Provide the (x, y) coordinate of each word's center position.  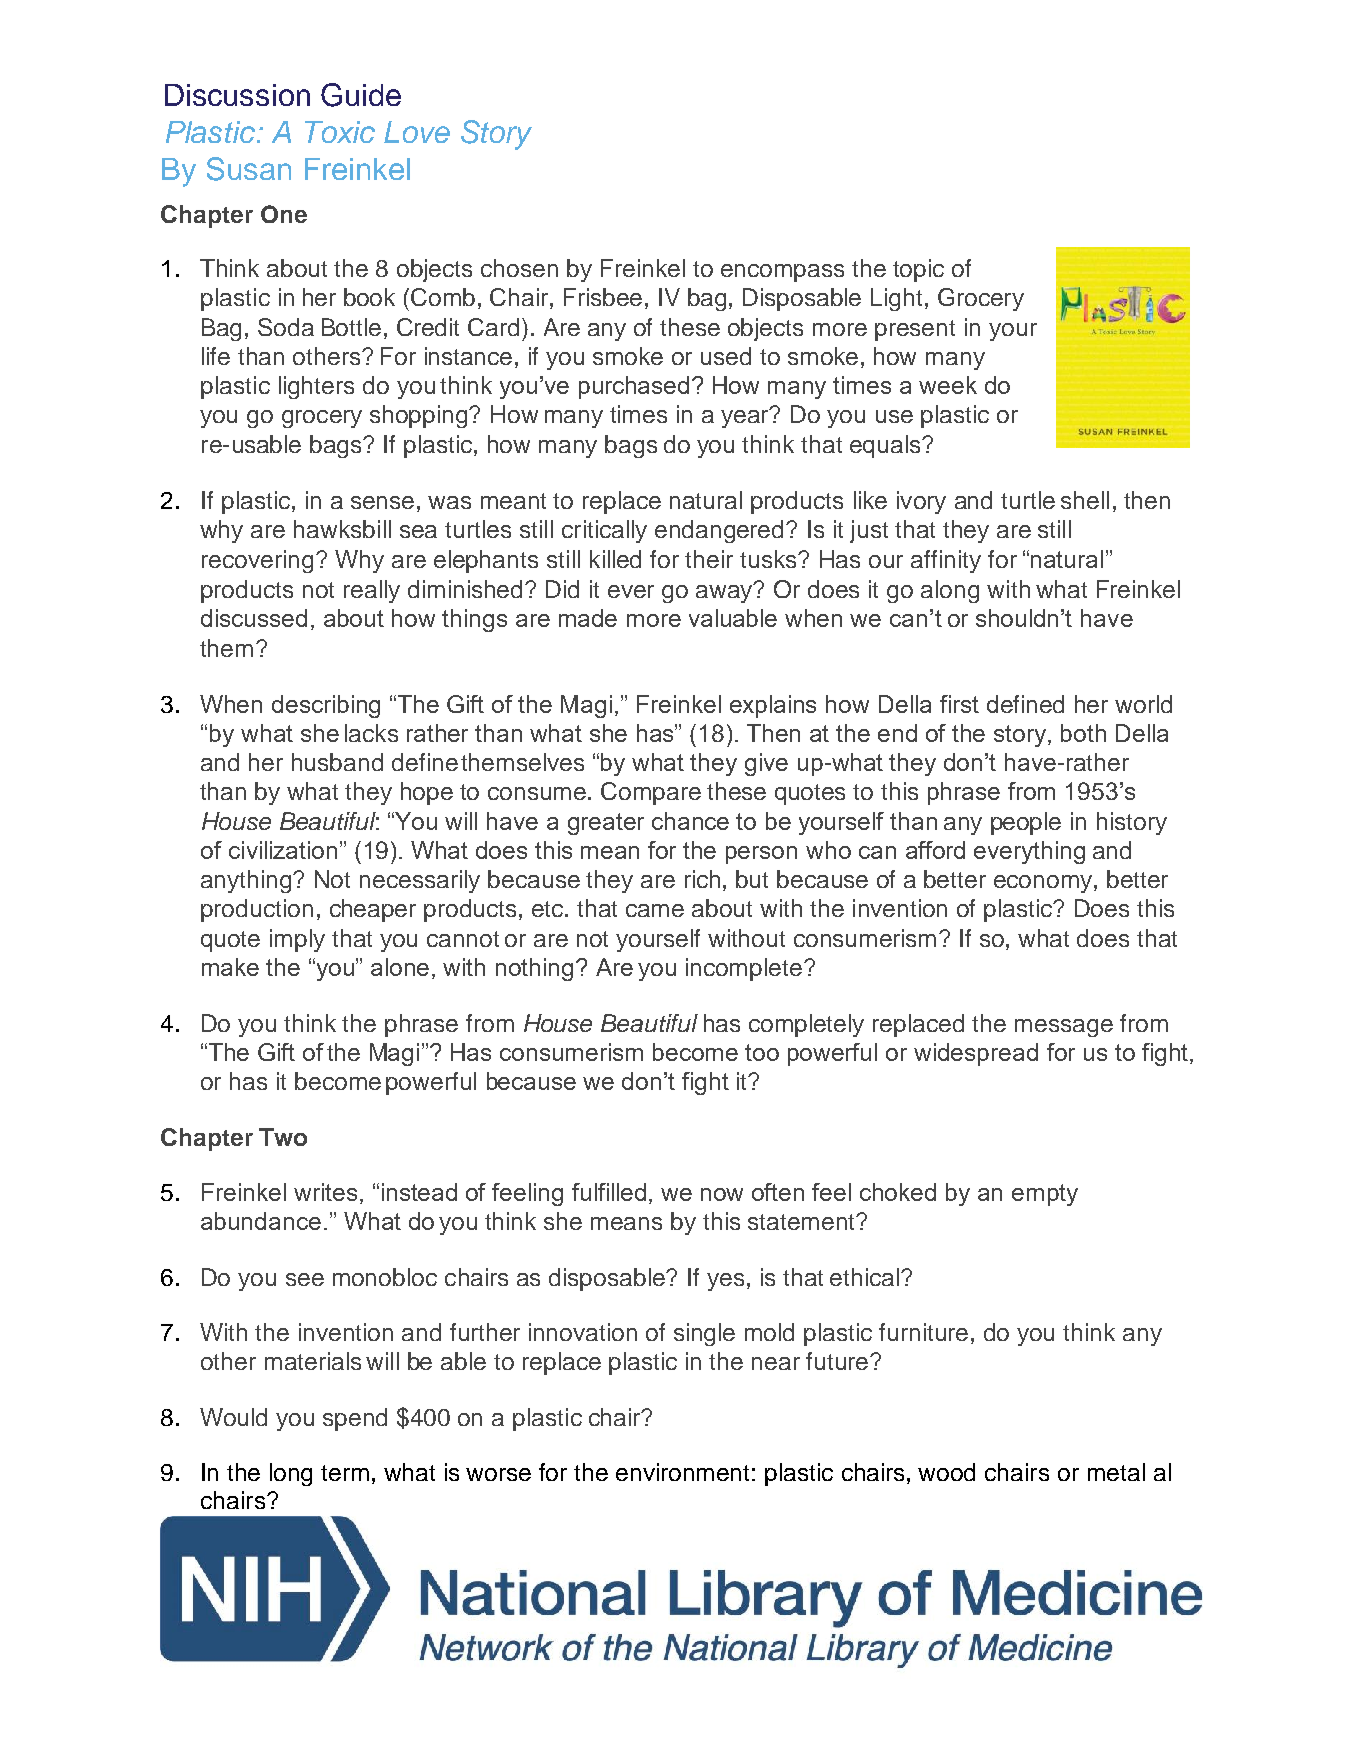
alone (400, 967)
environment (682, 1472)
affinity (946, 561)
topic (918, 270)
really (372, 591)
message (1064, 1028)
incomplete (744, 969)
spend (355, 1419)
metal (1116, 1472)
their (709, 559)
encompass (782, 273)
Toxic (340, 132)
